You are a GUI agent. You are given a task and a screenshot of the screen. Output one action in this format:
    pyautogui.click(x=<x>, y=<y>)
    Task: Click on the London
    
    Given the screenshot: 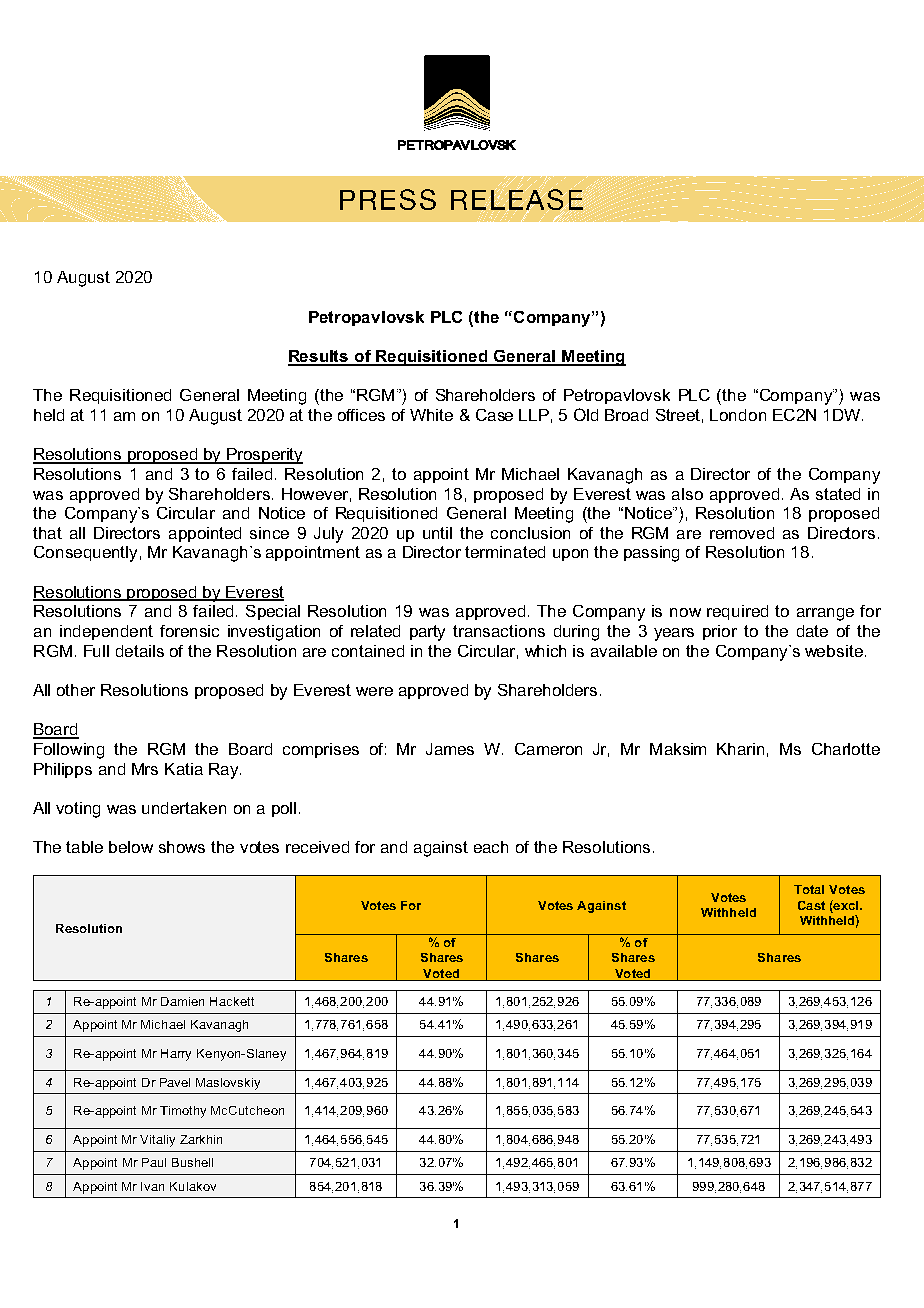 What is the action you would take?
    pyautogui.click(x=738, y=415)
